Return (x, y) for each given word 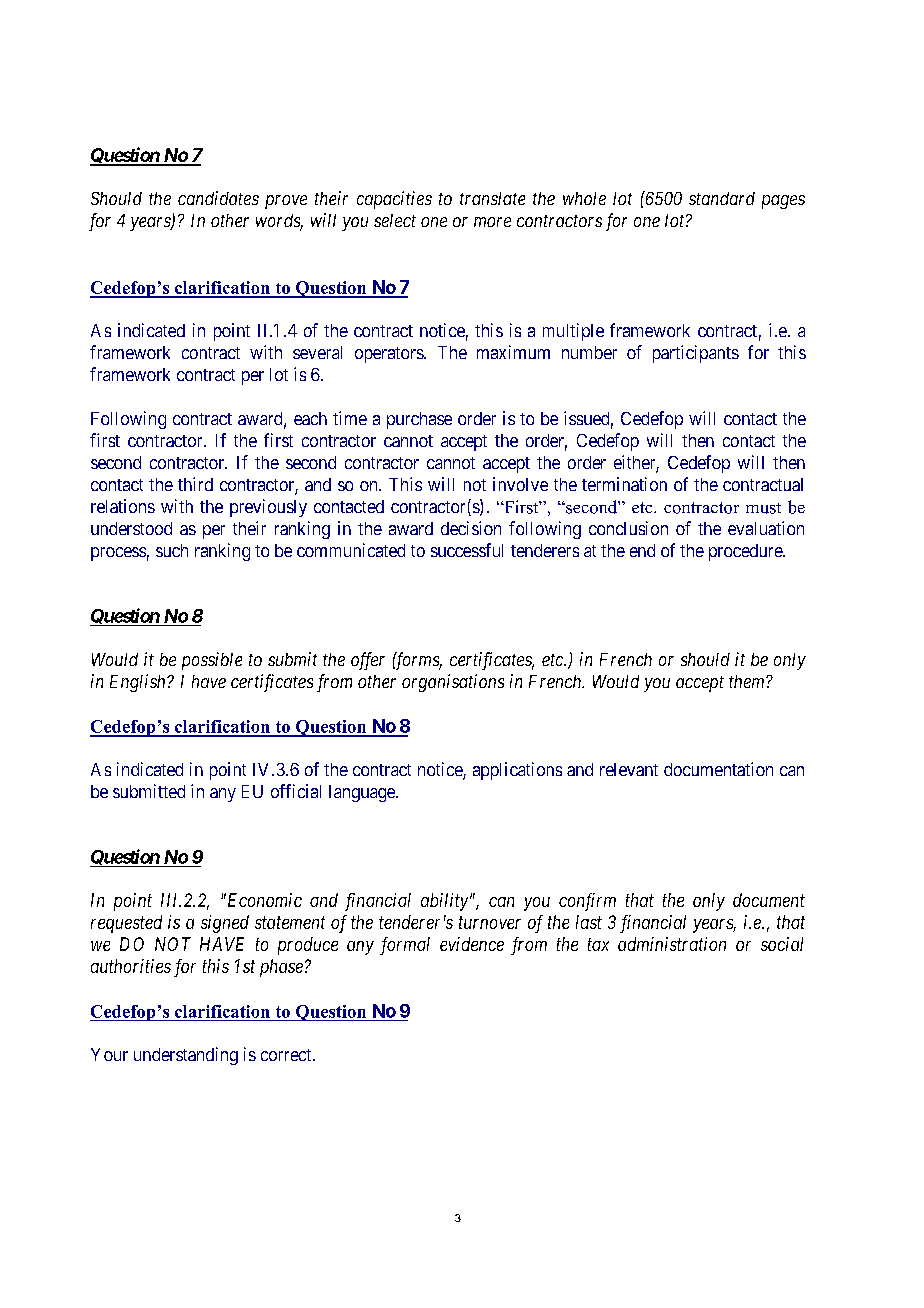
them (748, 681)
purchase (419, 420)
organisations (453, 683)
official (296, 791)
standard (722, 198)
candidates (218, 198)
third (195, 484)
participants (696, 354)
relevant (629, 769)
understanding (186, 1056)
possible (212, 661)
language (363, 793)
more (492, 222)
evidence (472, 944)
